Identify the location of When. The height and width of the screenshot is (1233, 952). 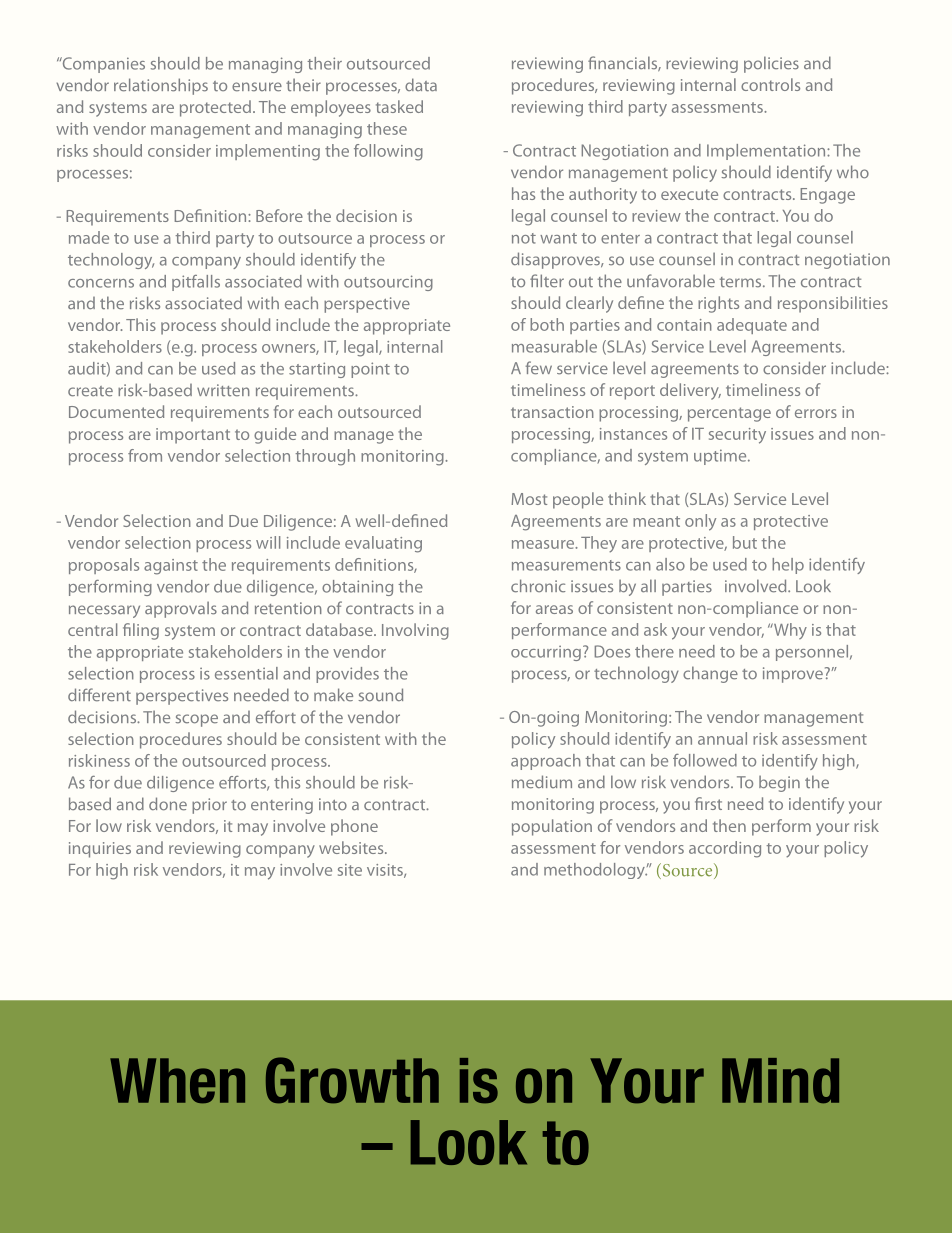
(177, 1081).
